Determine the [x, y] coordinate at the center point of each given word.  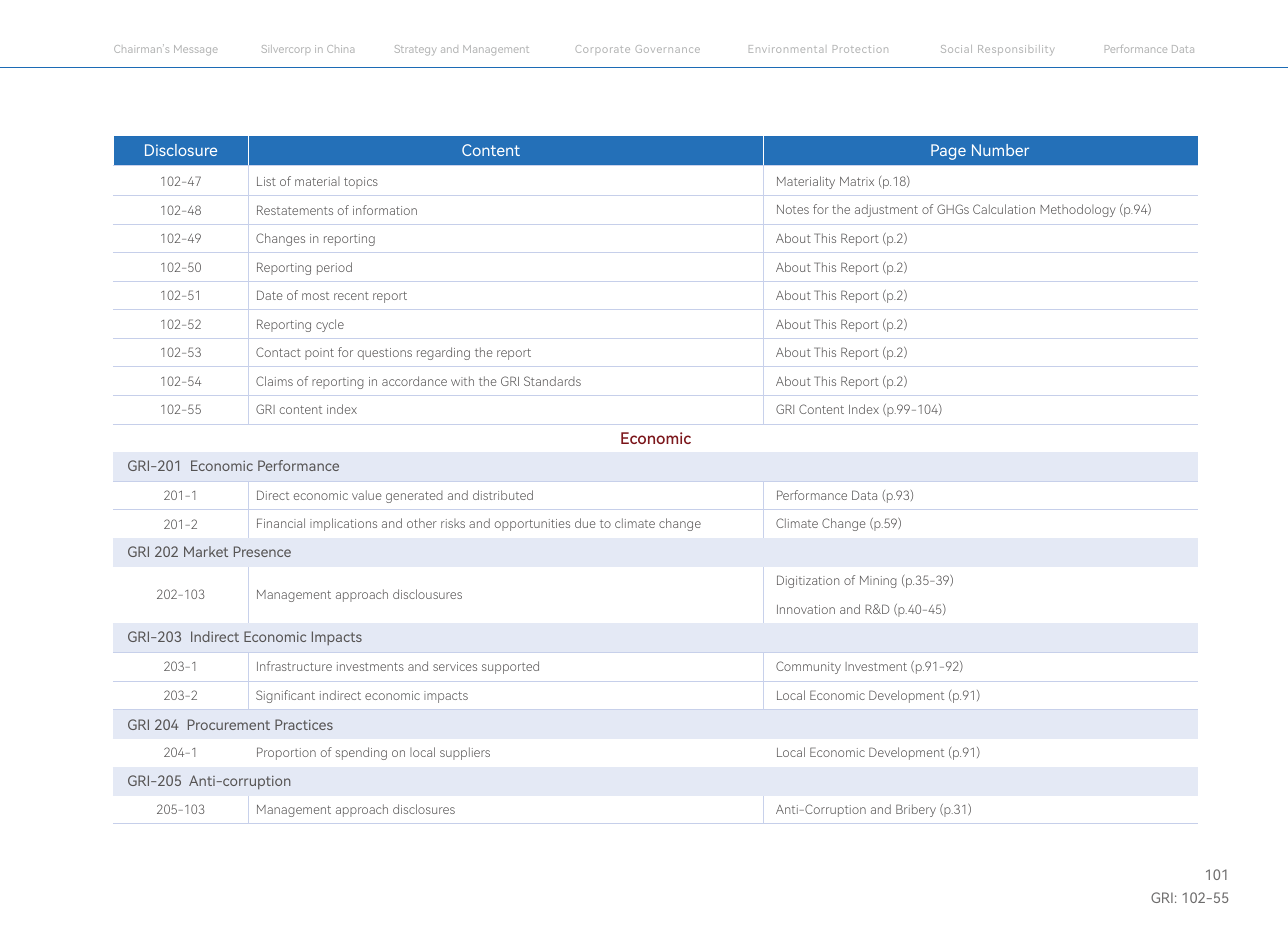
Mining [878, 582]
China [340, 49]
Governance [668, 49]
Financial [281, 523]
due [585, 523]
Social [956, 49]
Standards [552, 381]
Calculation [1004, 209]
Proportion [286, 753]
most [315, 296]
